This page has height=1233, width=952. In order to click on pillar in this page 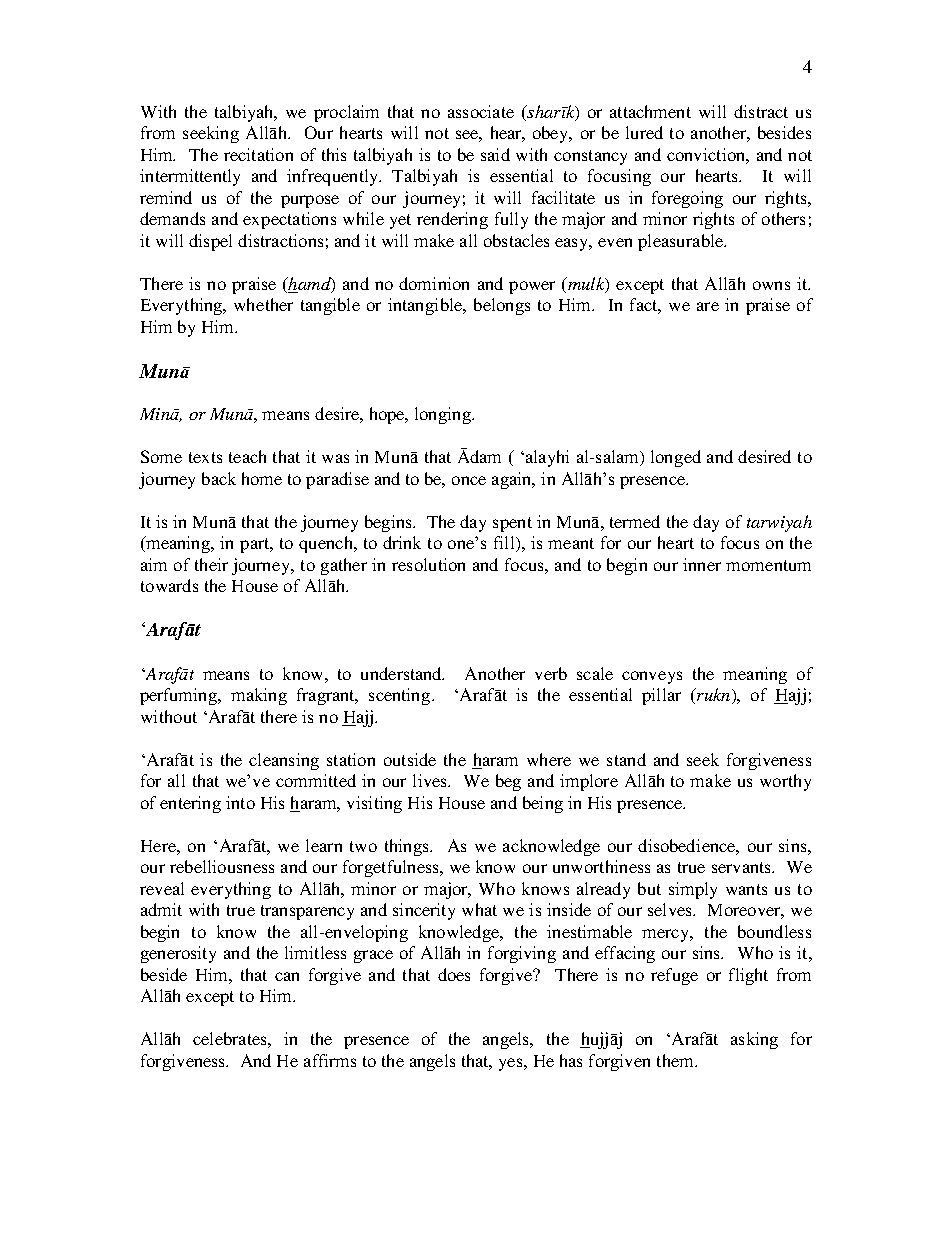, I will do `click(661, 696)`.
